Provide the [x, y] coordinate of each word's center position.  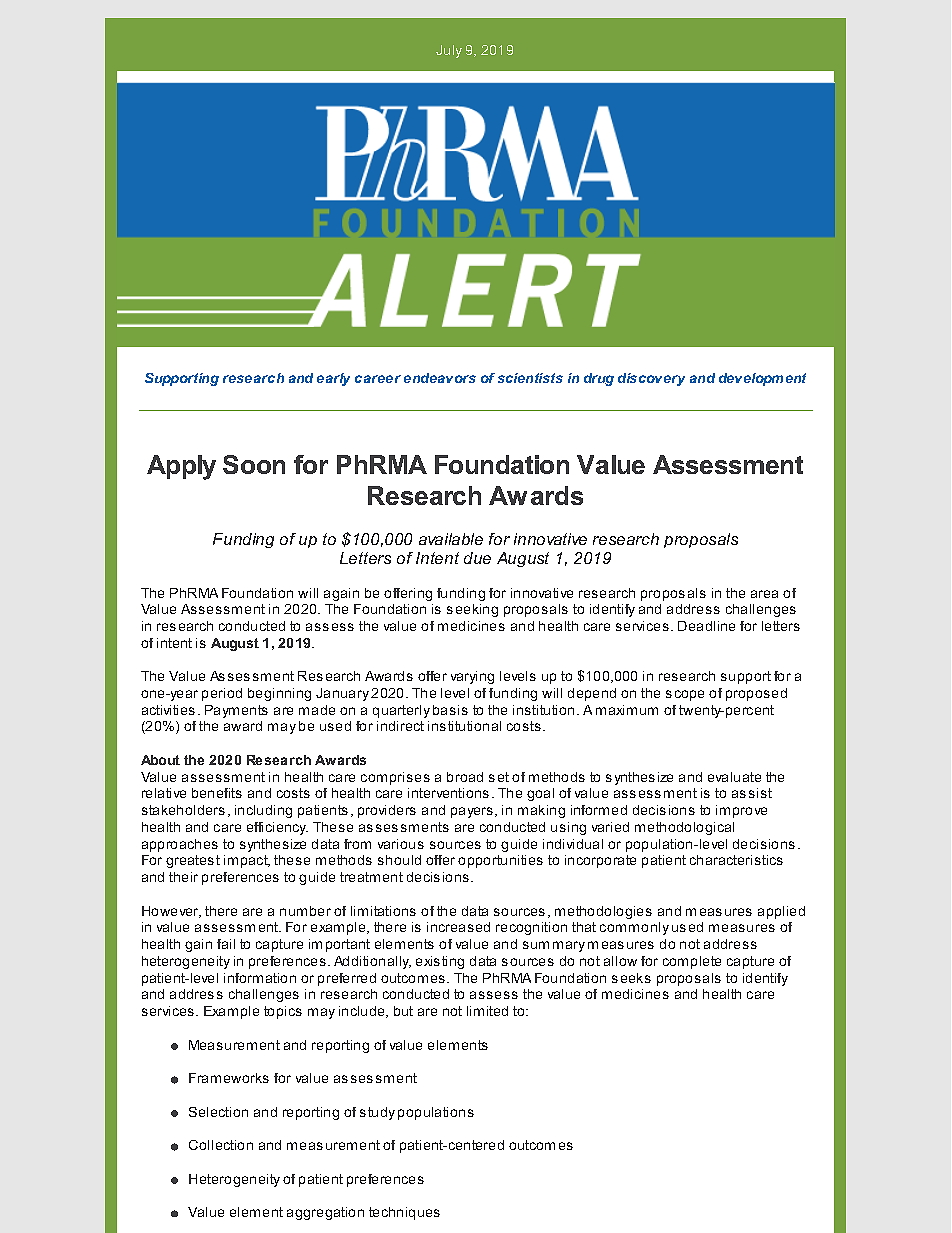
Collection [221, 1145]
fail [226, 944]
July [449, 51]
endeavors [440, 378]
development [762, 379]
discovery [651, 379]
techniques [404, 1213]
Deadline [706, 626]
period [222, 694]
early [333, 379]
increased [458, 927]
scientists [530, 378]
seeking [472, 610]
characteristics [736, 860]
